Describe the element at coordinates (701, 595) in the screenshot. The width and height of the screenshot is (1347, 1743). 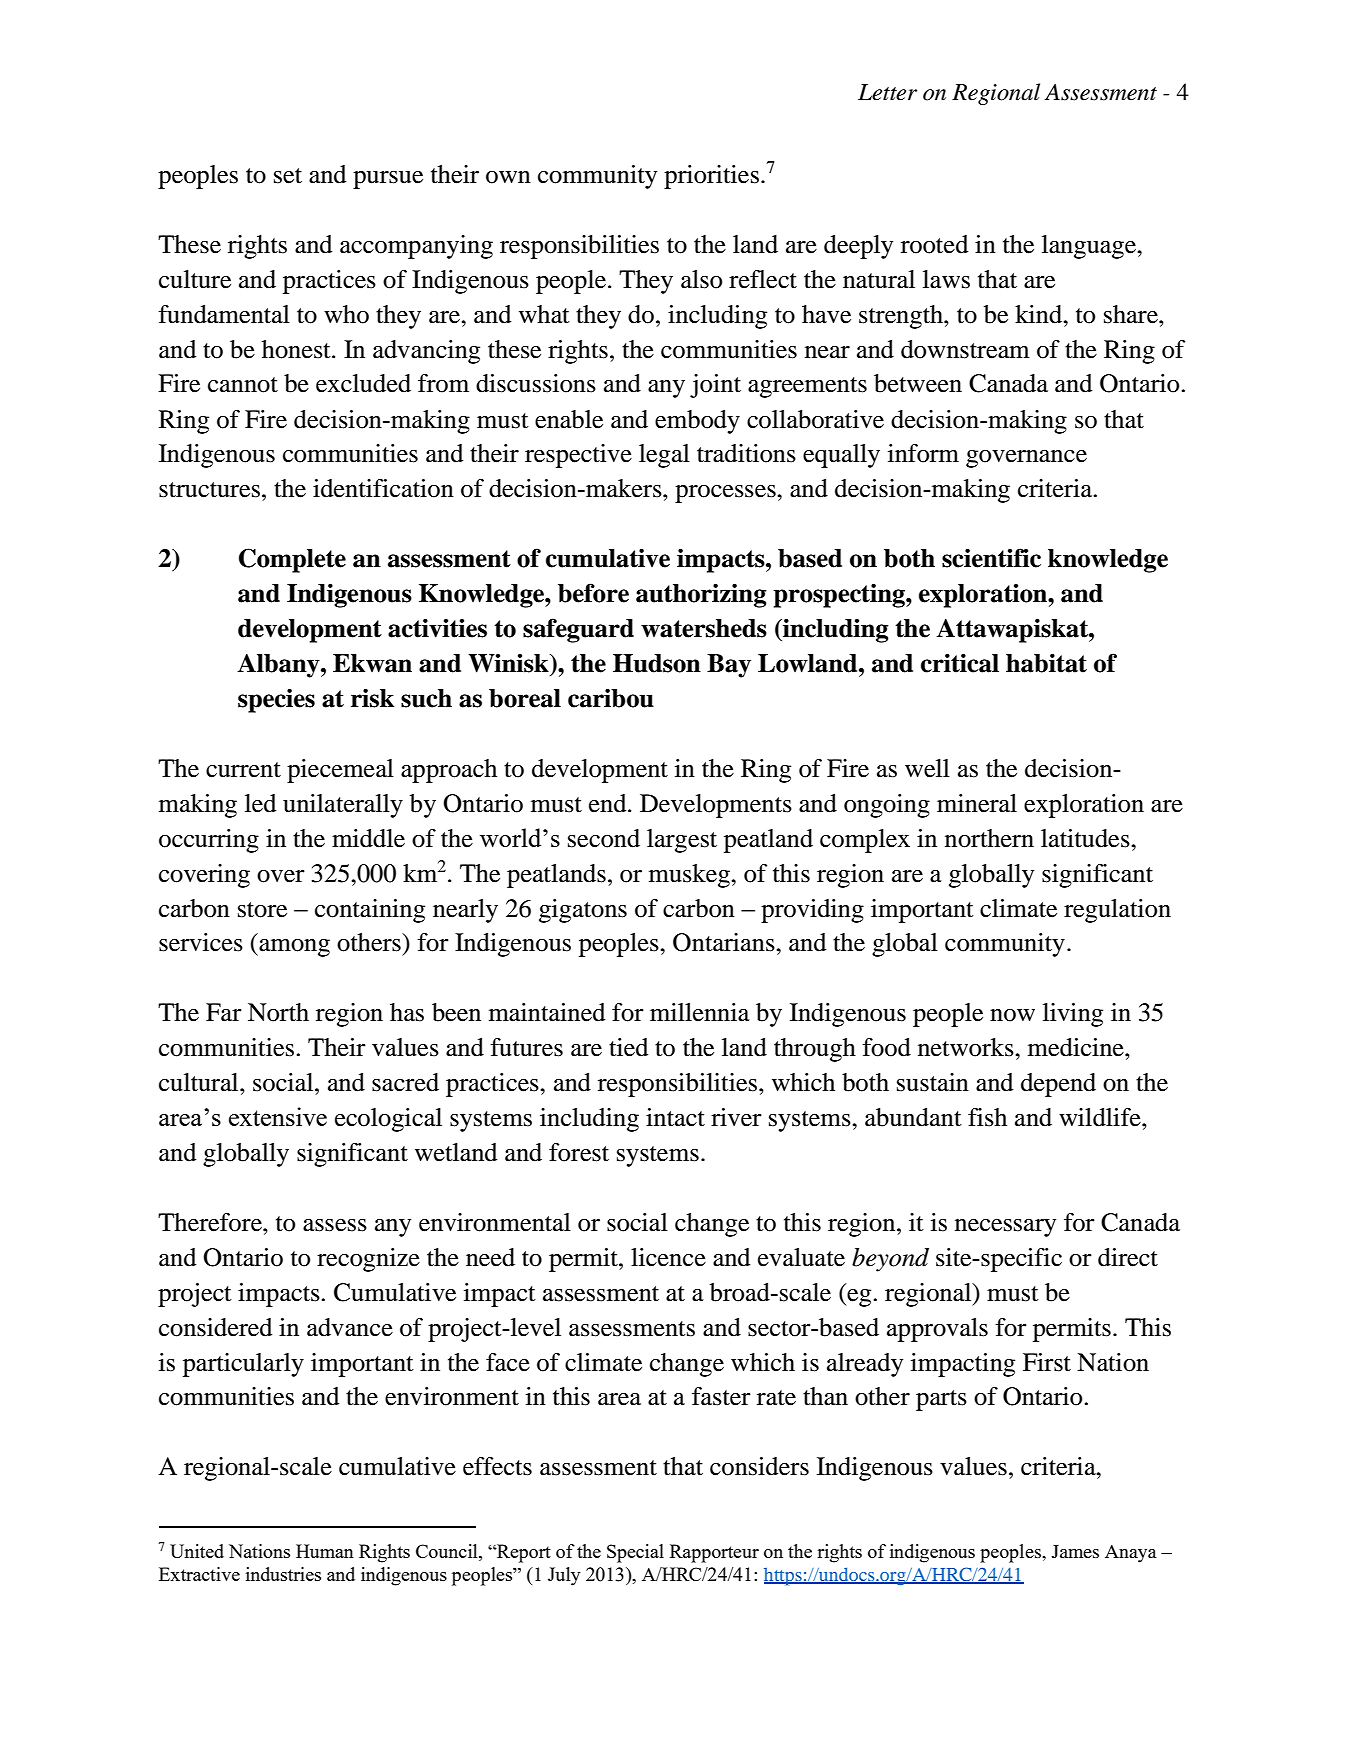
I see `authorizing` at that location.
